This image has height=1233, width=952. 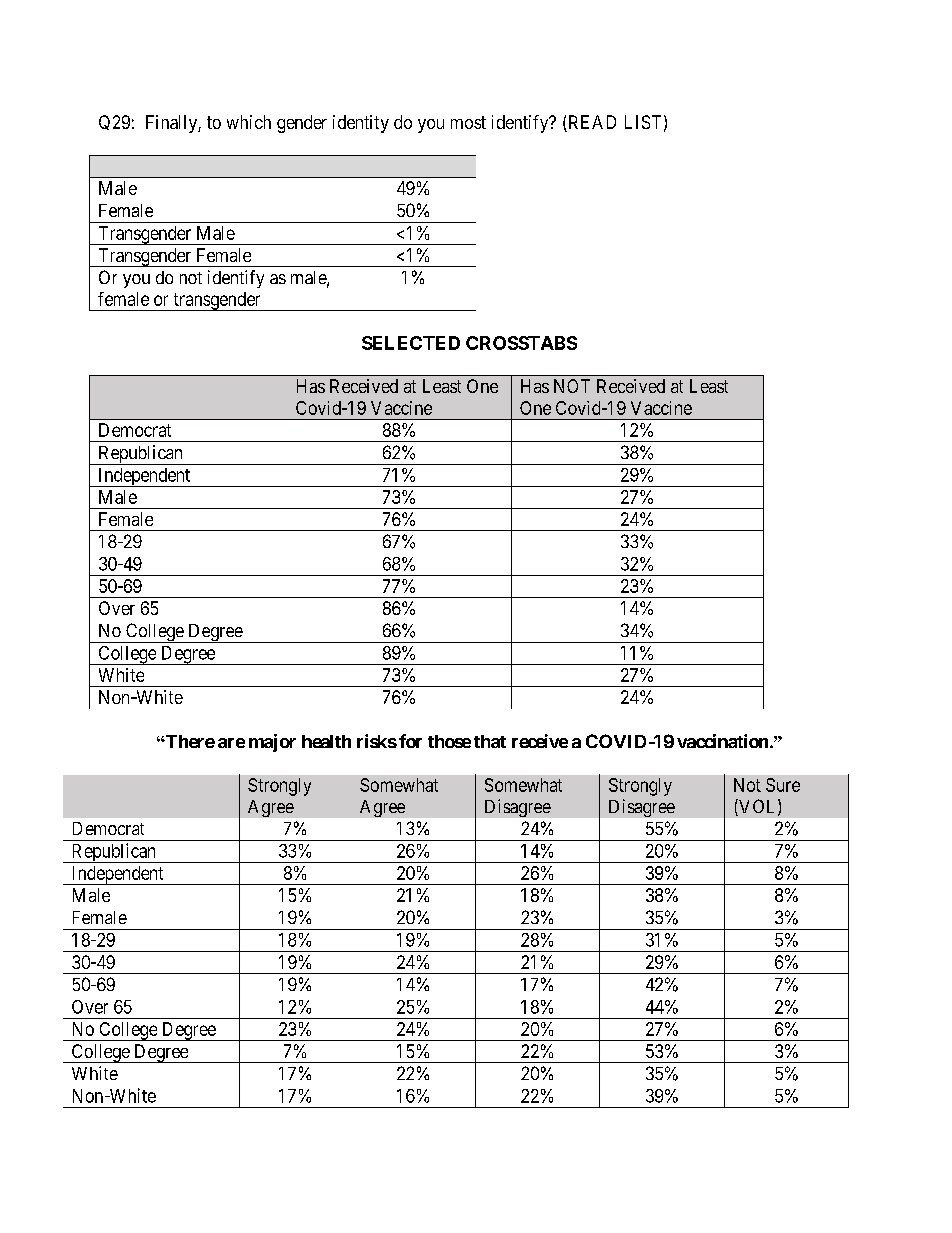 I want to click on most, so click(x=468, y=122).
